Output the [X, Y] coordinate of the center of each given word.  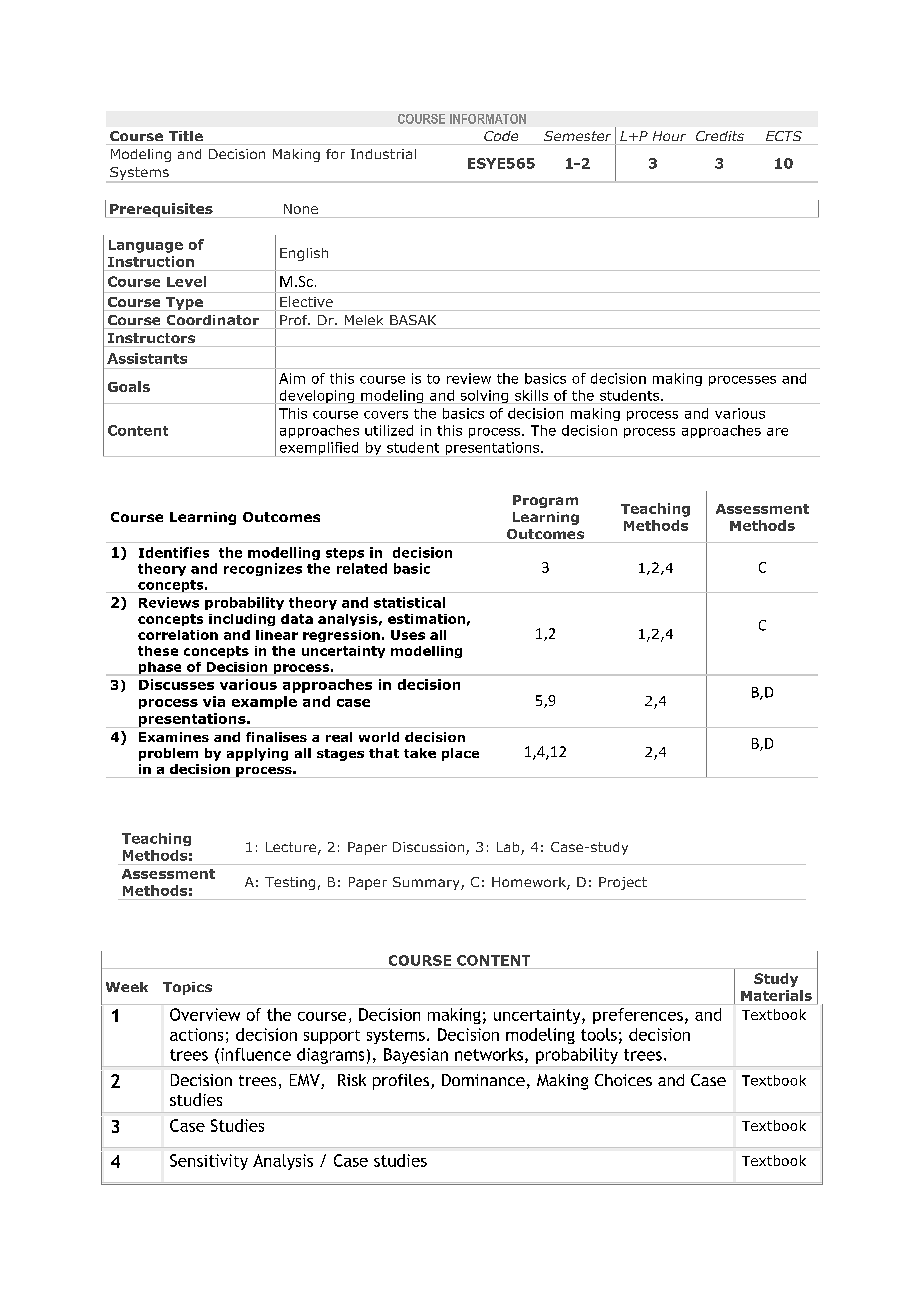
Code [501, 136]
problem [168, 754]
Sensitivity [209, 1162]
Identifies [174, 552]
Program [545, 501]
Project [623, 883]
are [777, 432]
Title [186, 136]
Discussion [430, 848]
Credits [720, 136]
